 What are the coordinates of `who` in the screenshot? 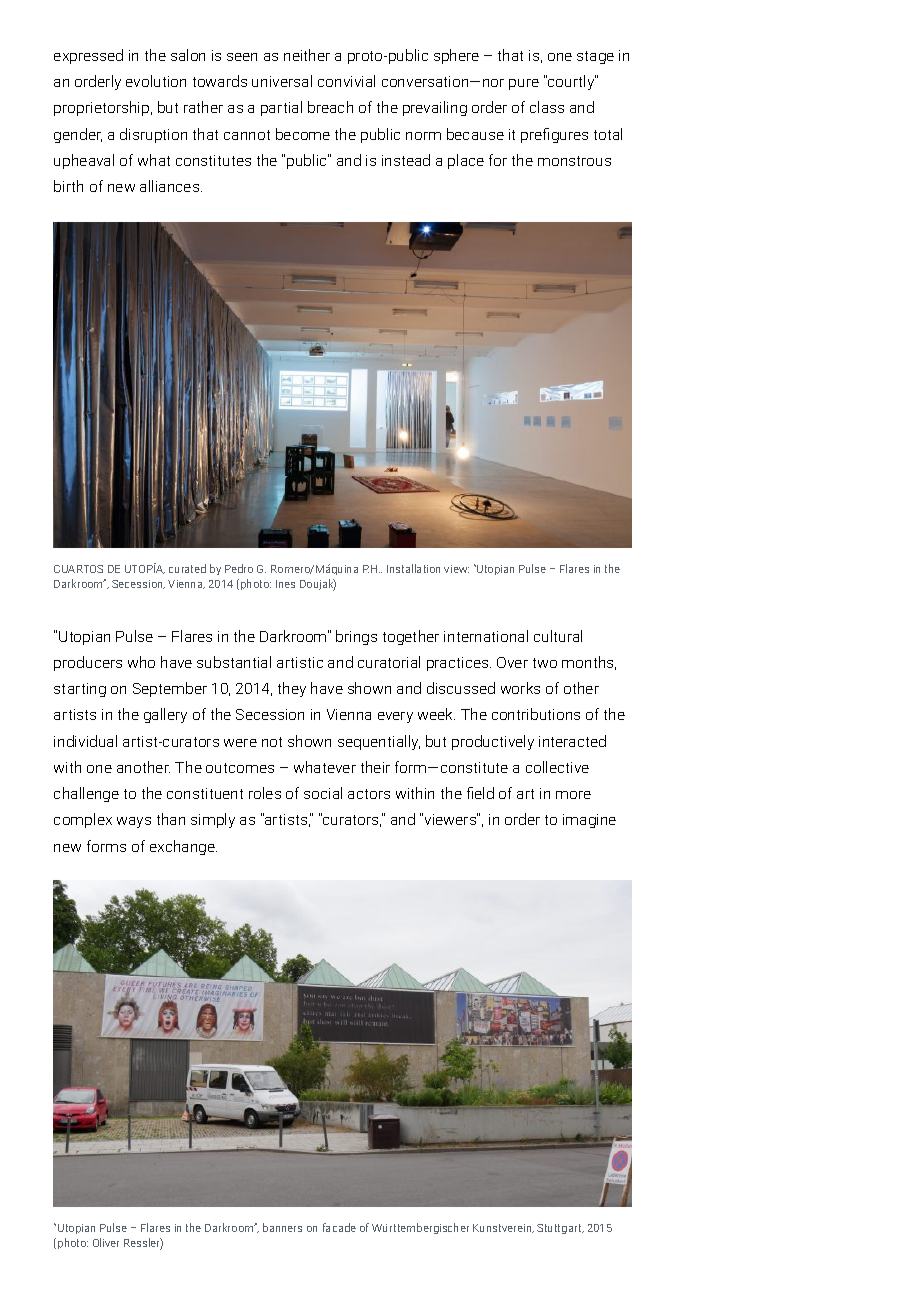 It's located at (141, 662).
